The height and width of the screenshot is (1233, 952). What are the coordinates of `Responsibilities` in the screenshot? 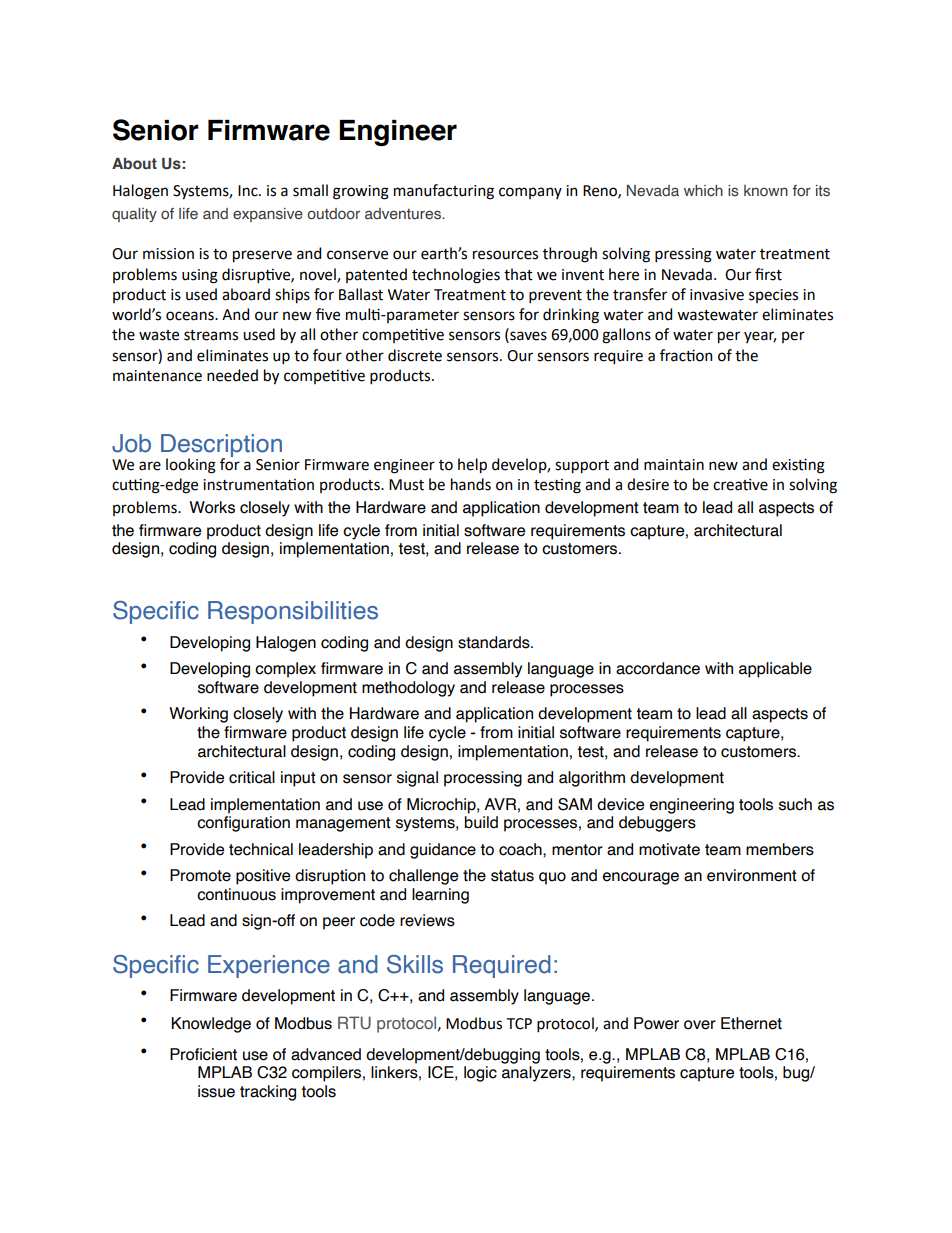 It's located at (293, 612).
